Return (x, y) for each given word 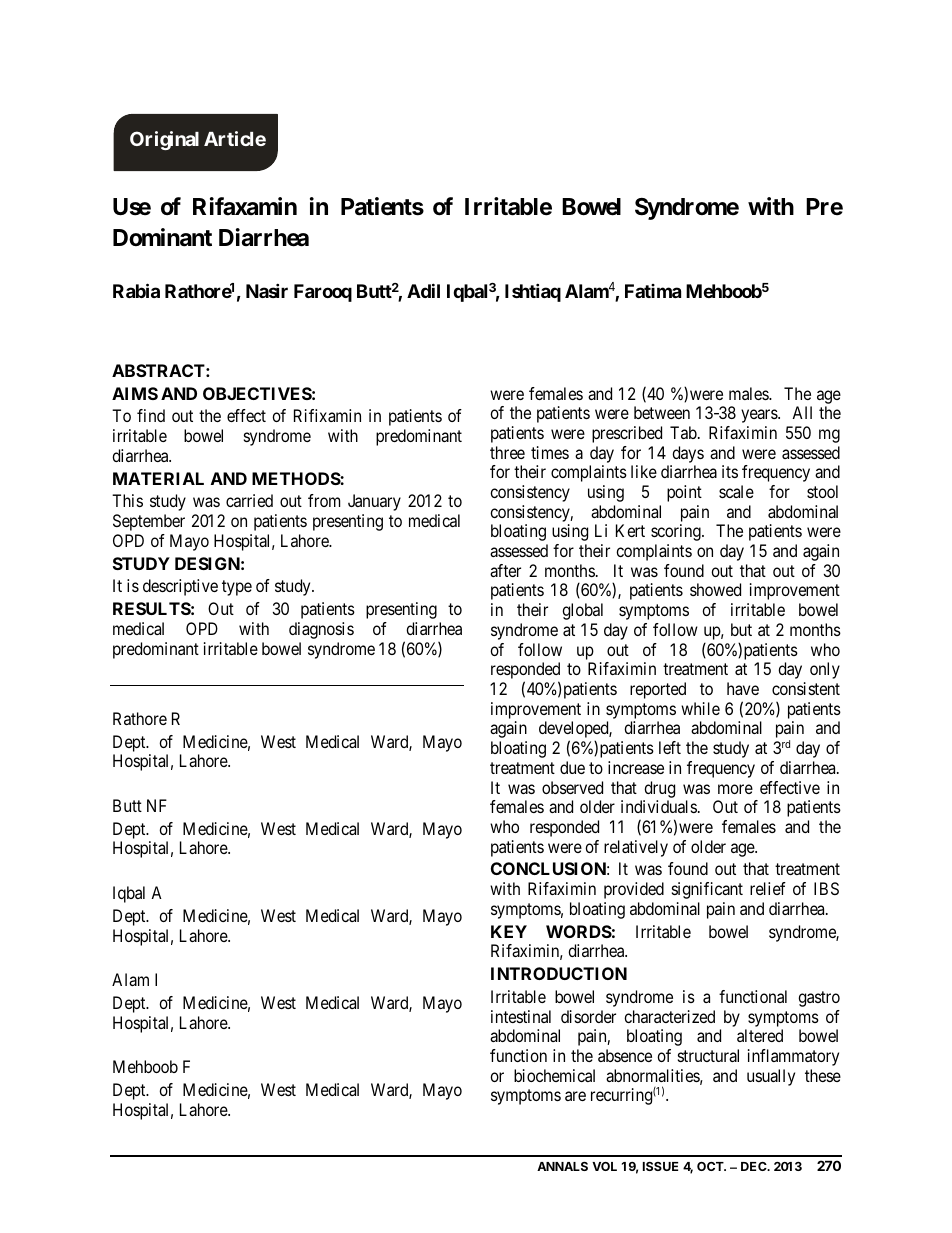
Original (164, 140)
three (507, 452)
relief (768, 888)
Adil (423, 290)
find (151, 415)
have (743, 688)
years (760, 416)
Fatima (653, 291)
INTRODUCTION (559, 973)
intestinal (521, 1016)
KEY (509, 931)
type (237, 588)
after (505, 570)
